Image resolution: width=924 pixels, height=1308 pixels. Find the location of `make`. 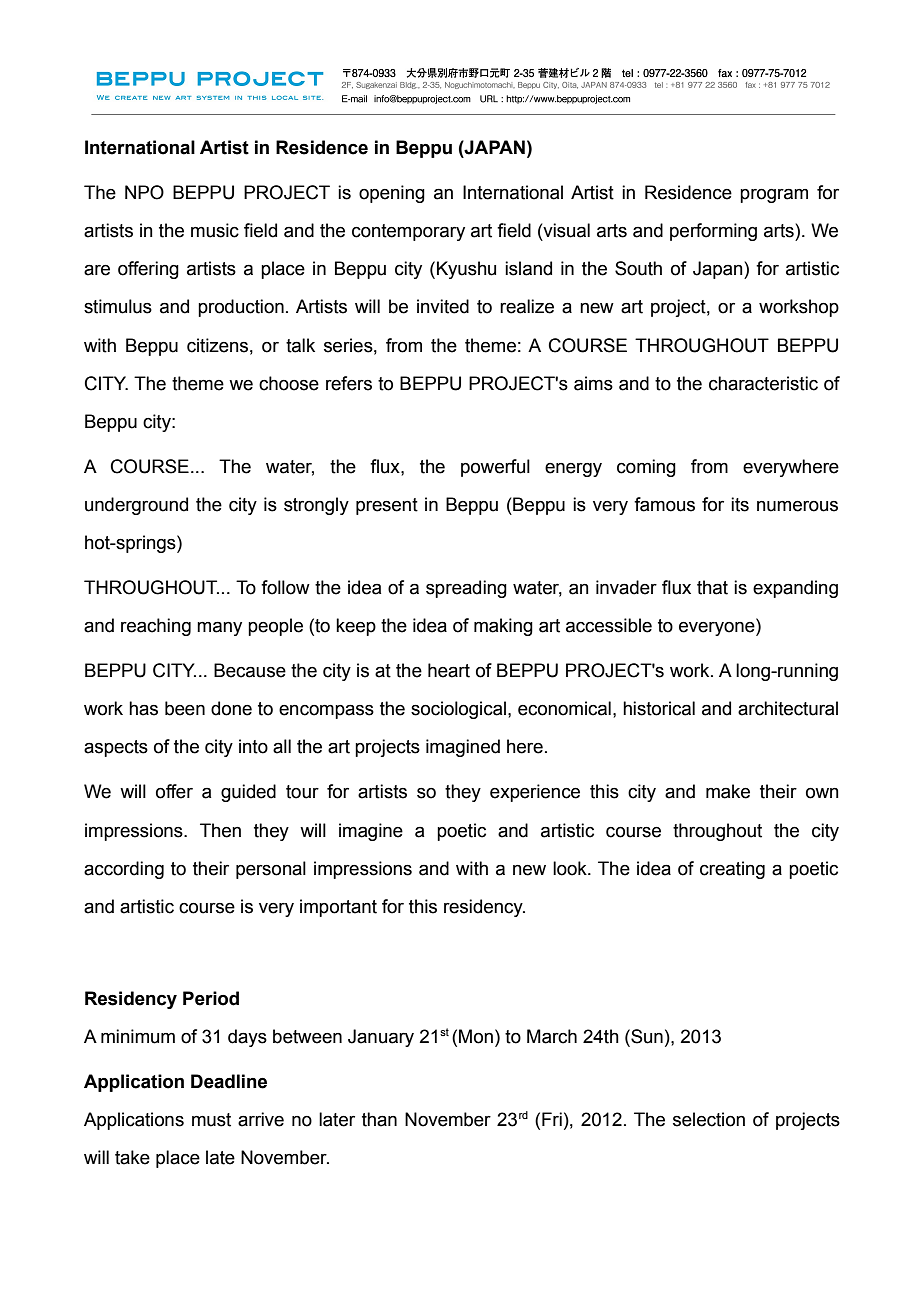

make is located at coordinates (728, 791).
